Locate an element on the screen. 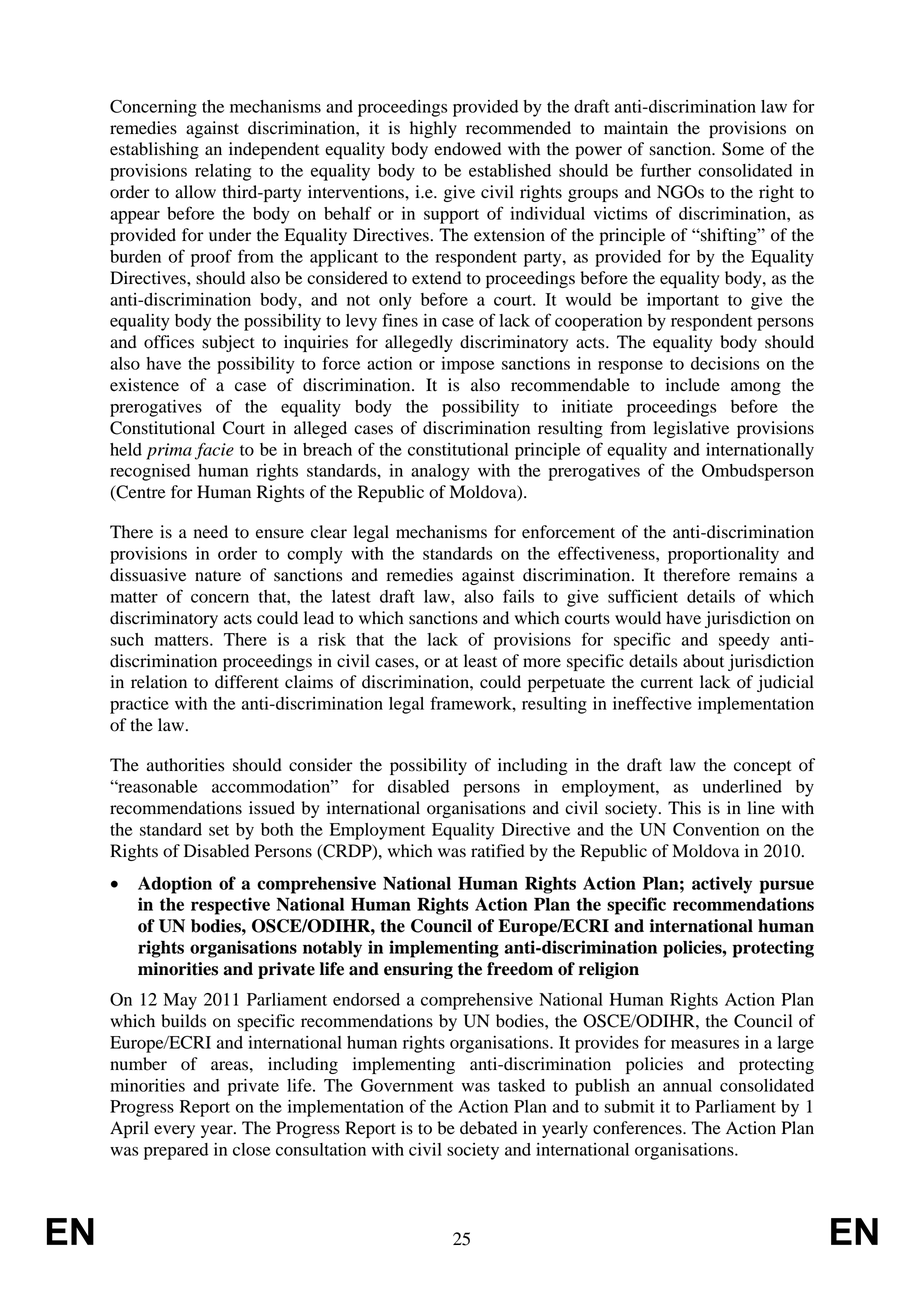  relating is located at coordinates (223, 172).
